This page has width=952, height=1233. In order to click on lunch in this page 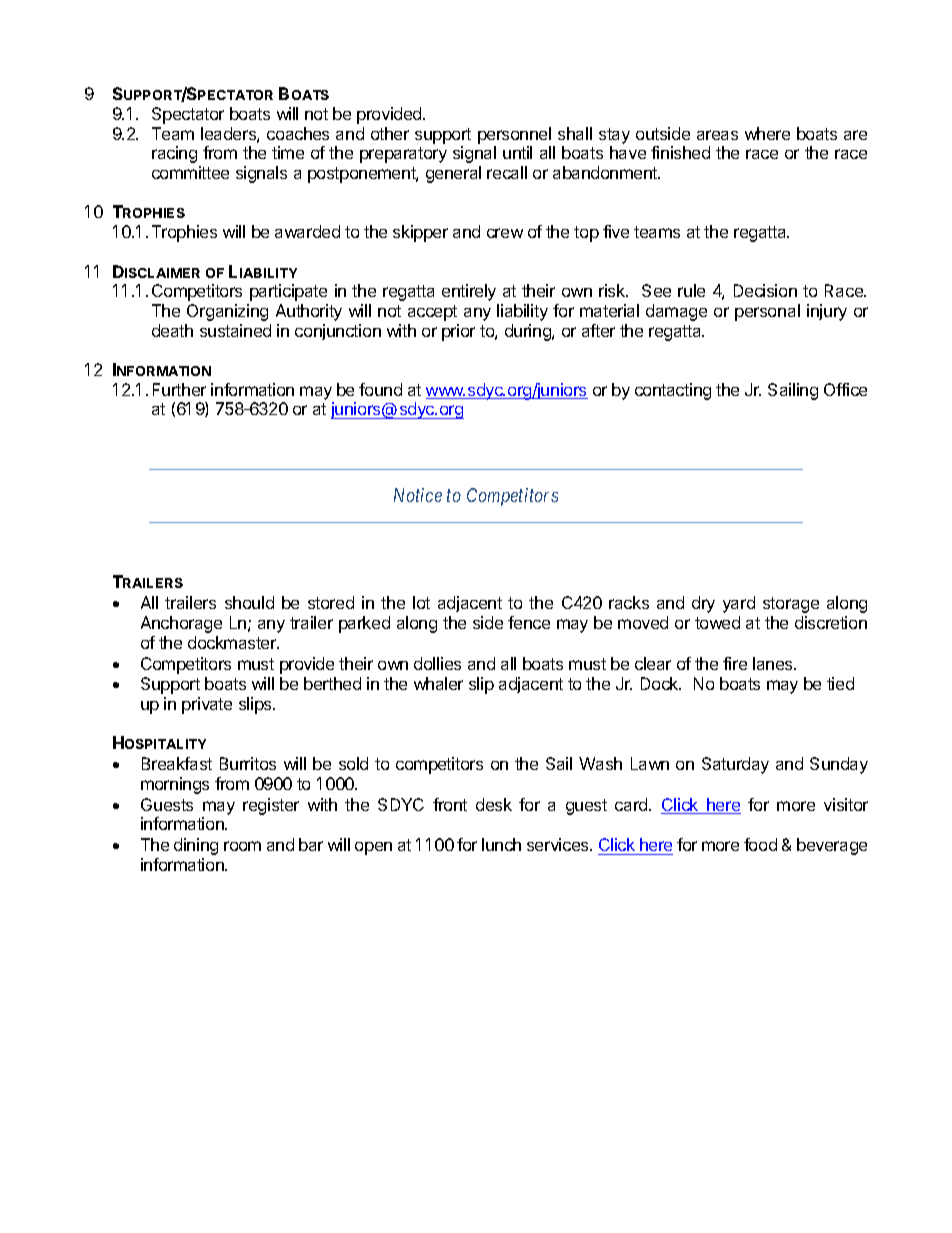, I will do `click(501, 844)`.
